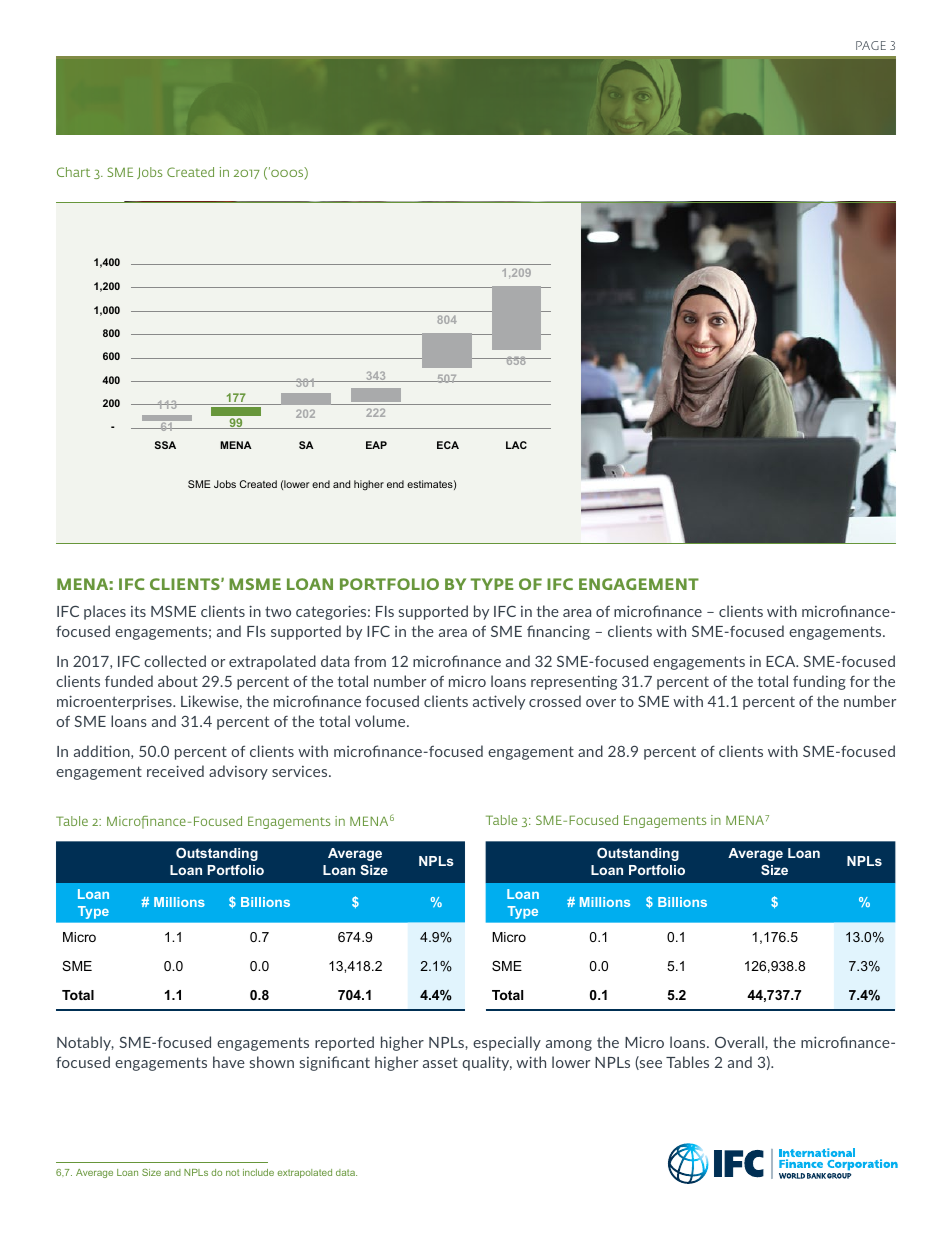 The width and height of the page is (952, 1233). What do you see at coordinates (871, 45) in the page?
I see `PAGE` at bounding box center [871, 45].
